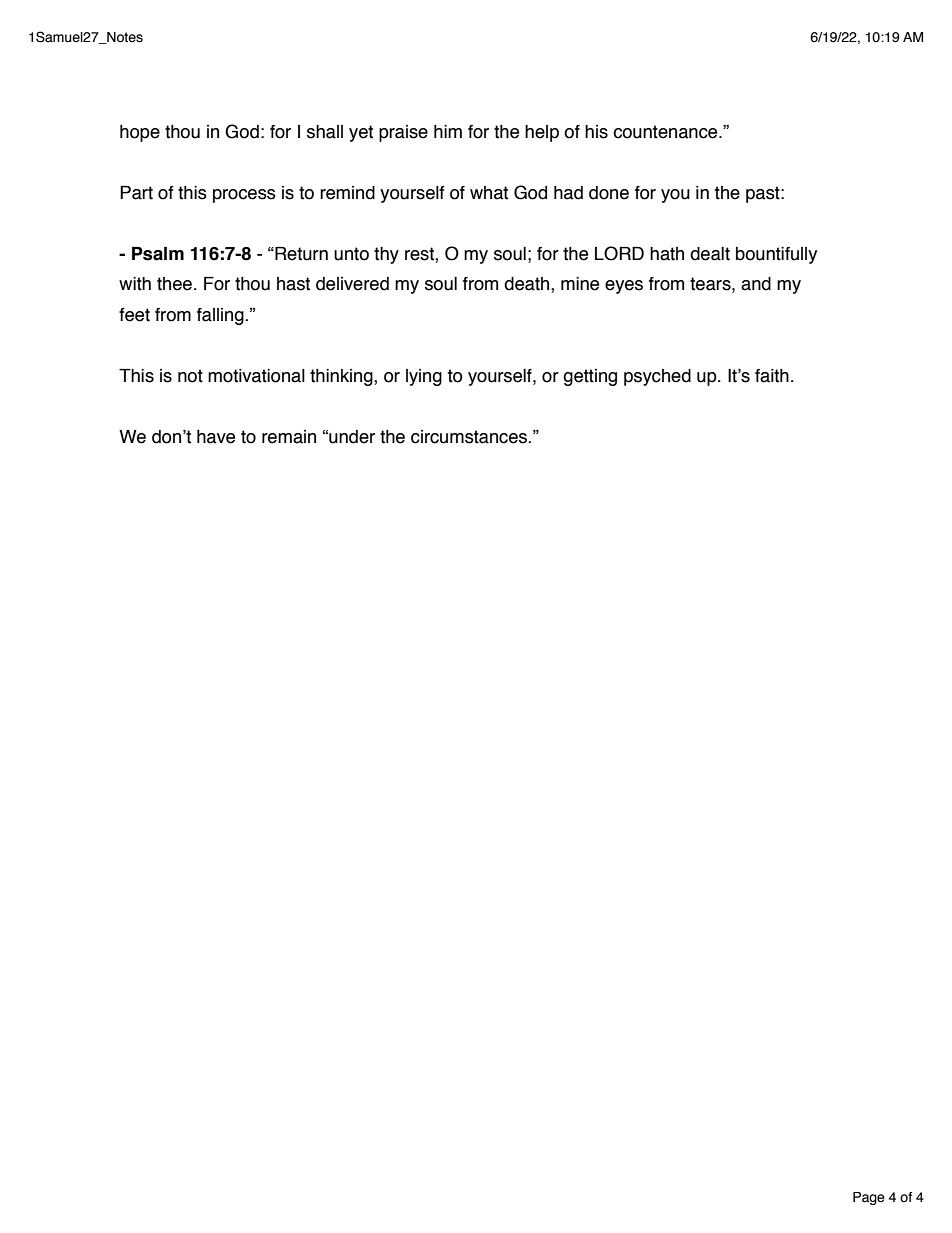 This screenshot has width=952, height=1233. I want to click on thinking, so click(342, 377).
